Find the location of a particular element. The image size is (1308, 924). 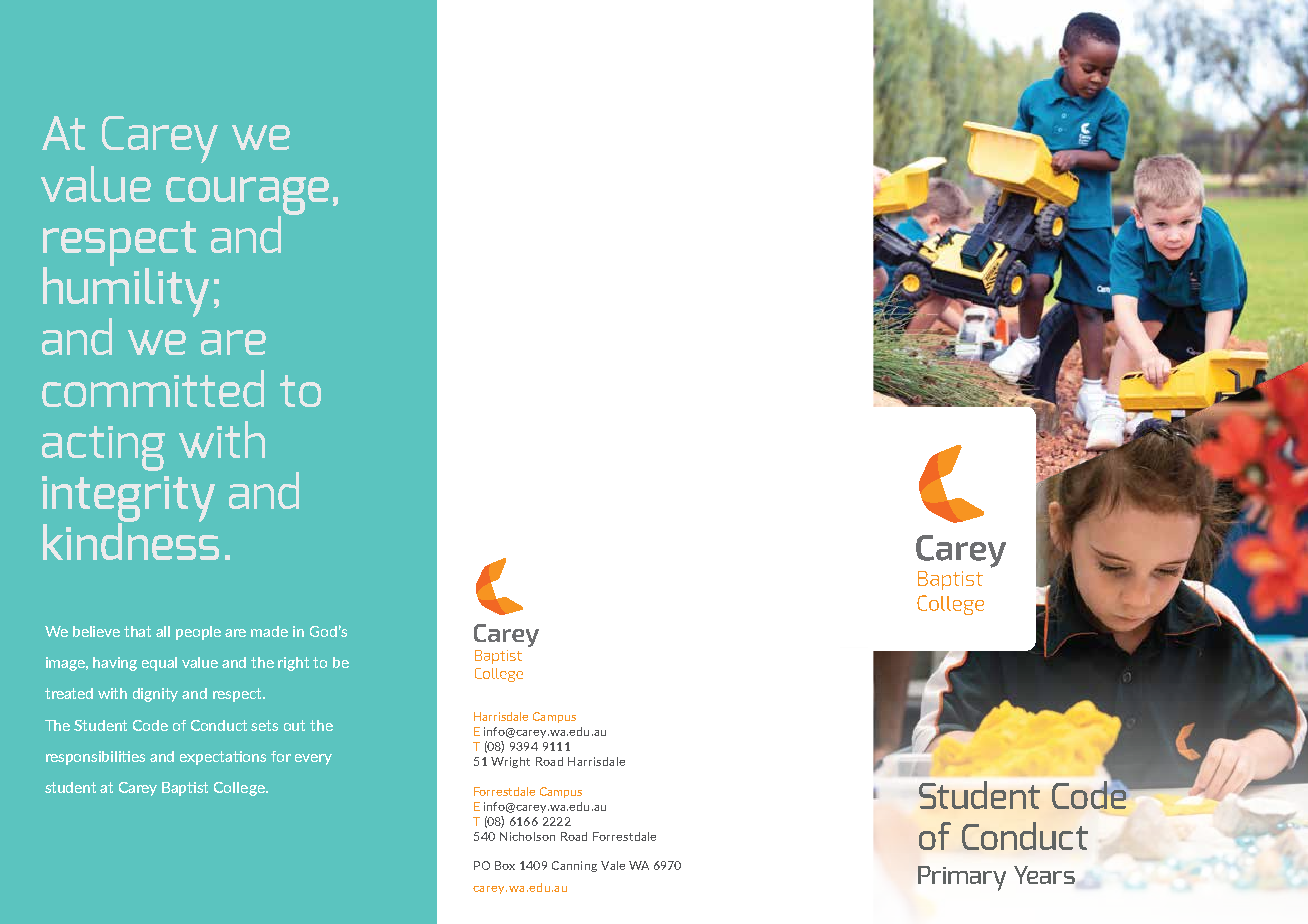

humility is located at coordinates (126, 292).
